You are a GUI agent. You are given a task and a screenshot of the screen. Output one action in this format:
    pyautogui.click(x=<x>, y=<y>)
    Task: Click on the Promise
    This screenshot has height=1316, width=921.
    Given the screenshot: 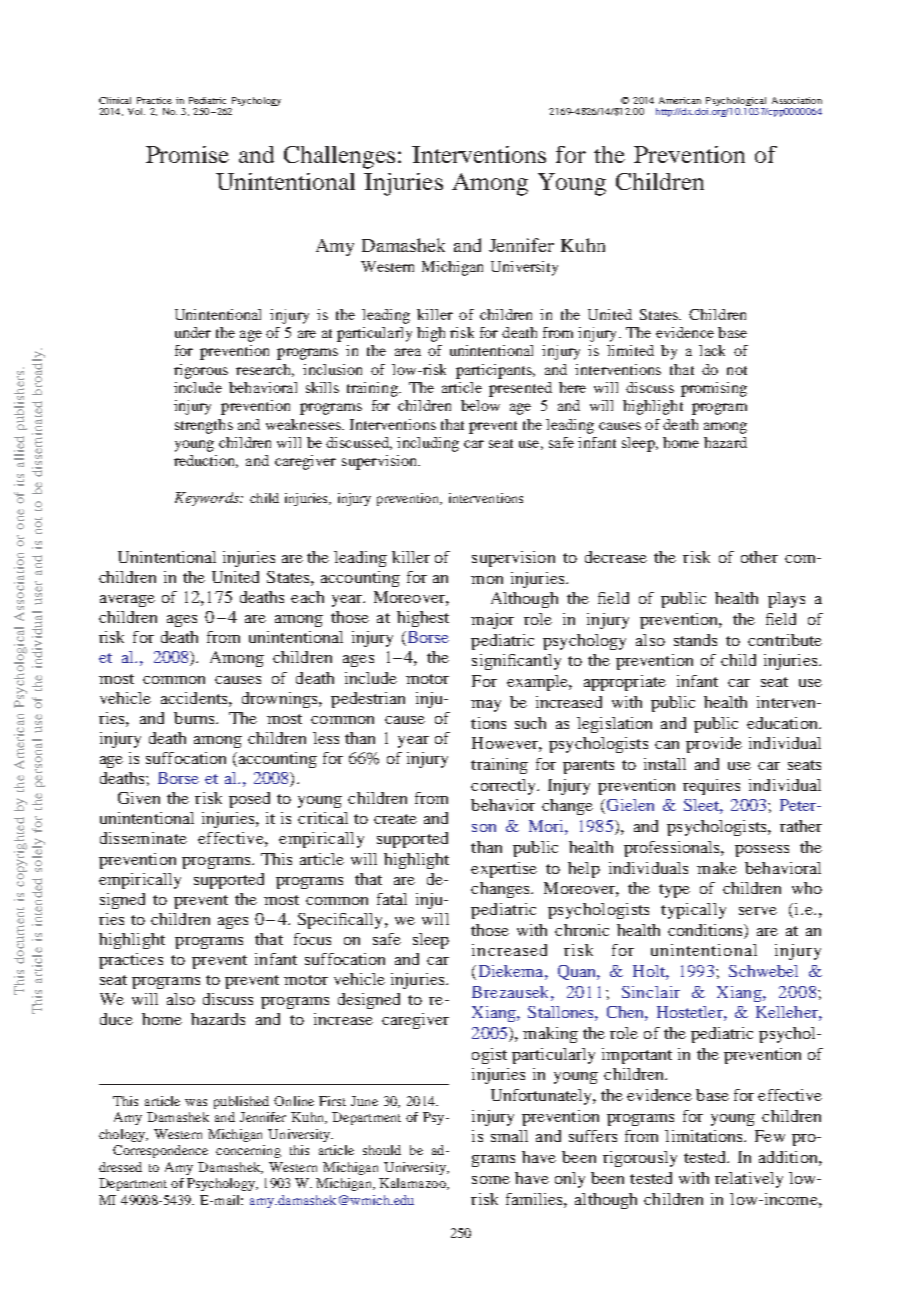 What is the action you would take?
    pyautogui.click(x=187, y=154)
